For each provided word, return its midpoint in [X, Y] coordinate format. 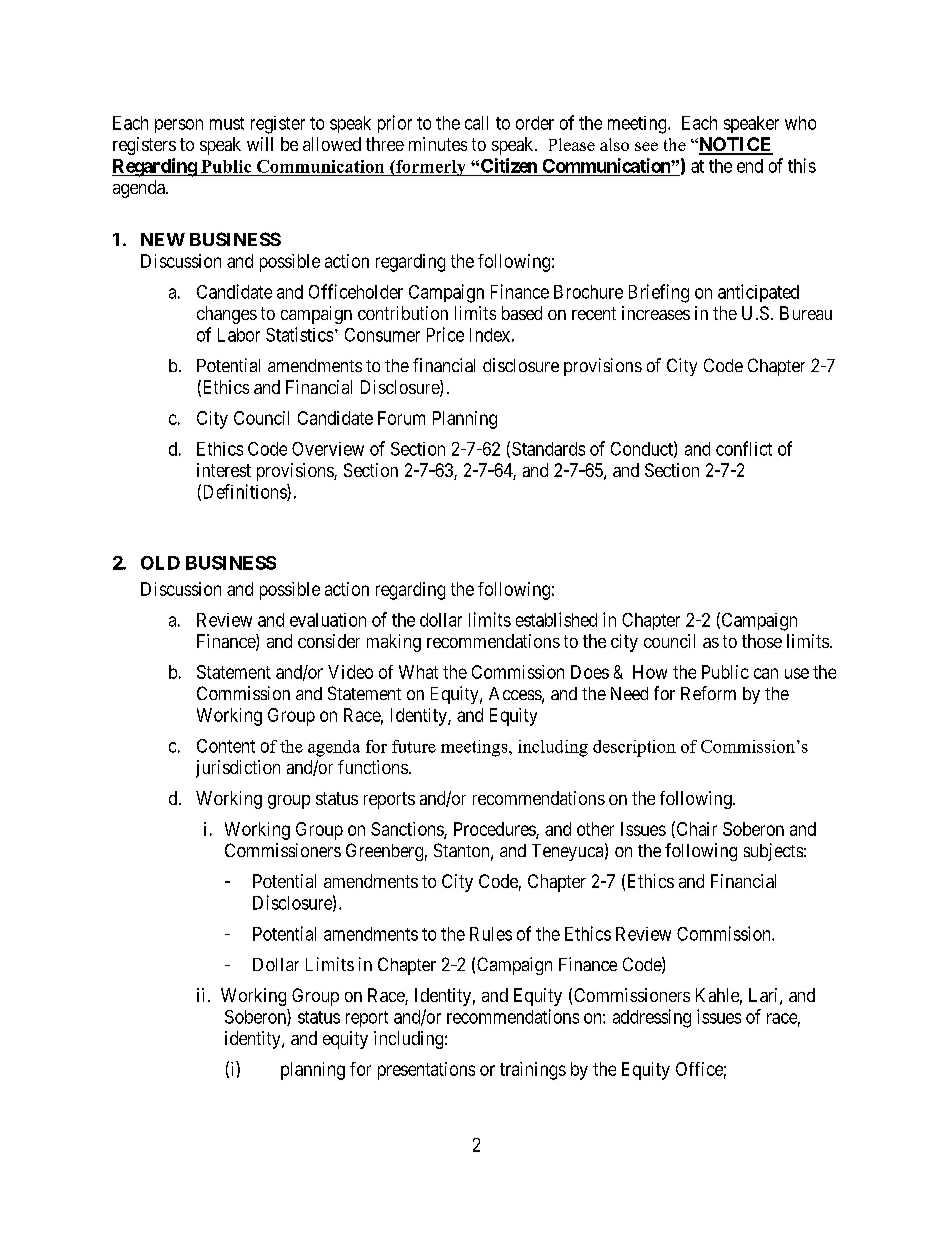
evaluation [328, 620]
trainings [533, 1071]
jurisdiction [238, 769]
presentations [426, 1071]
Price [445, 334]
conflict [744, 448]
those [762, 641]
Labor [239, 335]
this [802, 165]
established [556, 619]
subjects [773, 852]
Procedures [495, 830]
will [260, 144]
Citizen [509, 165]
